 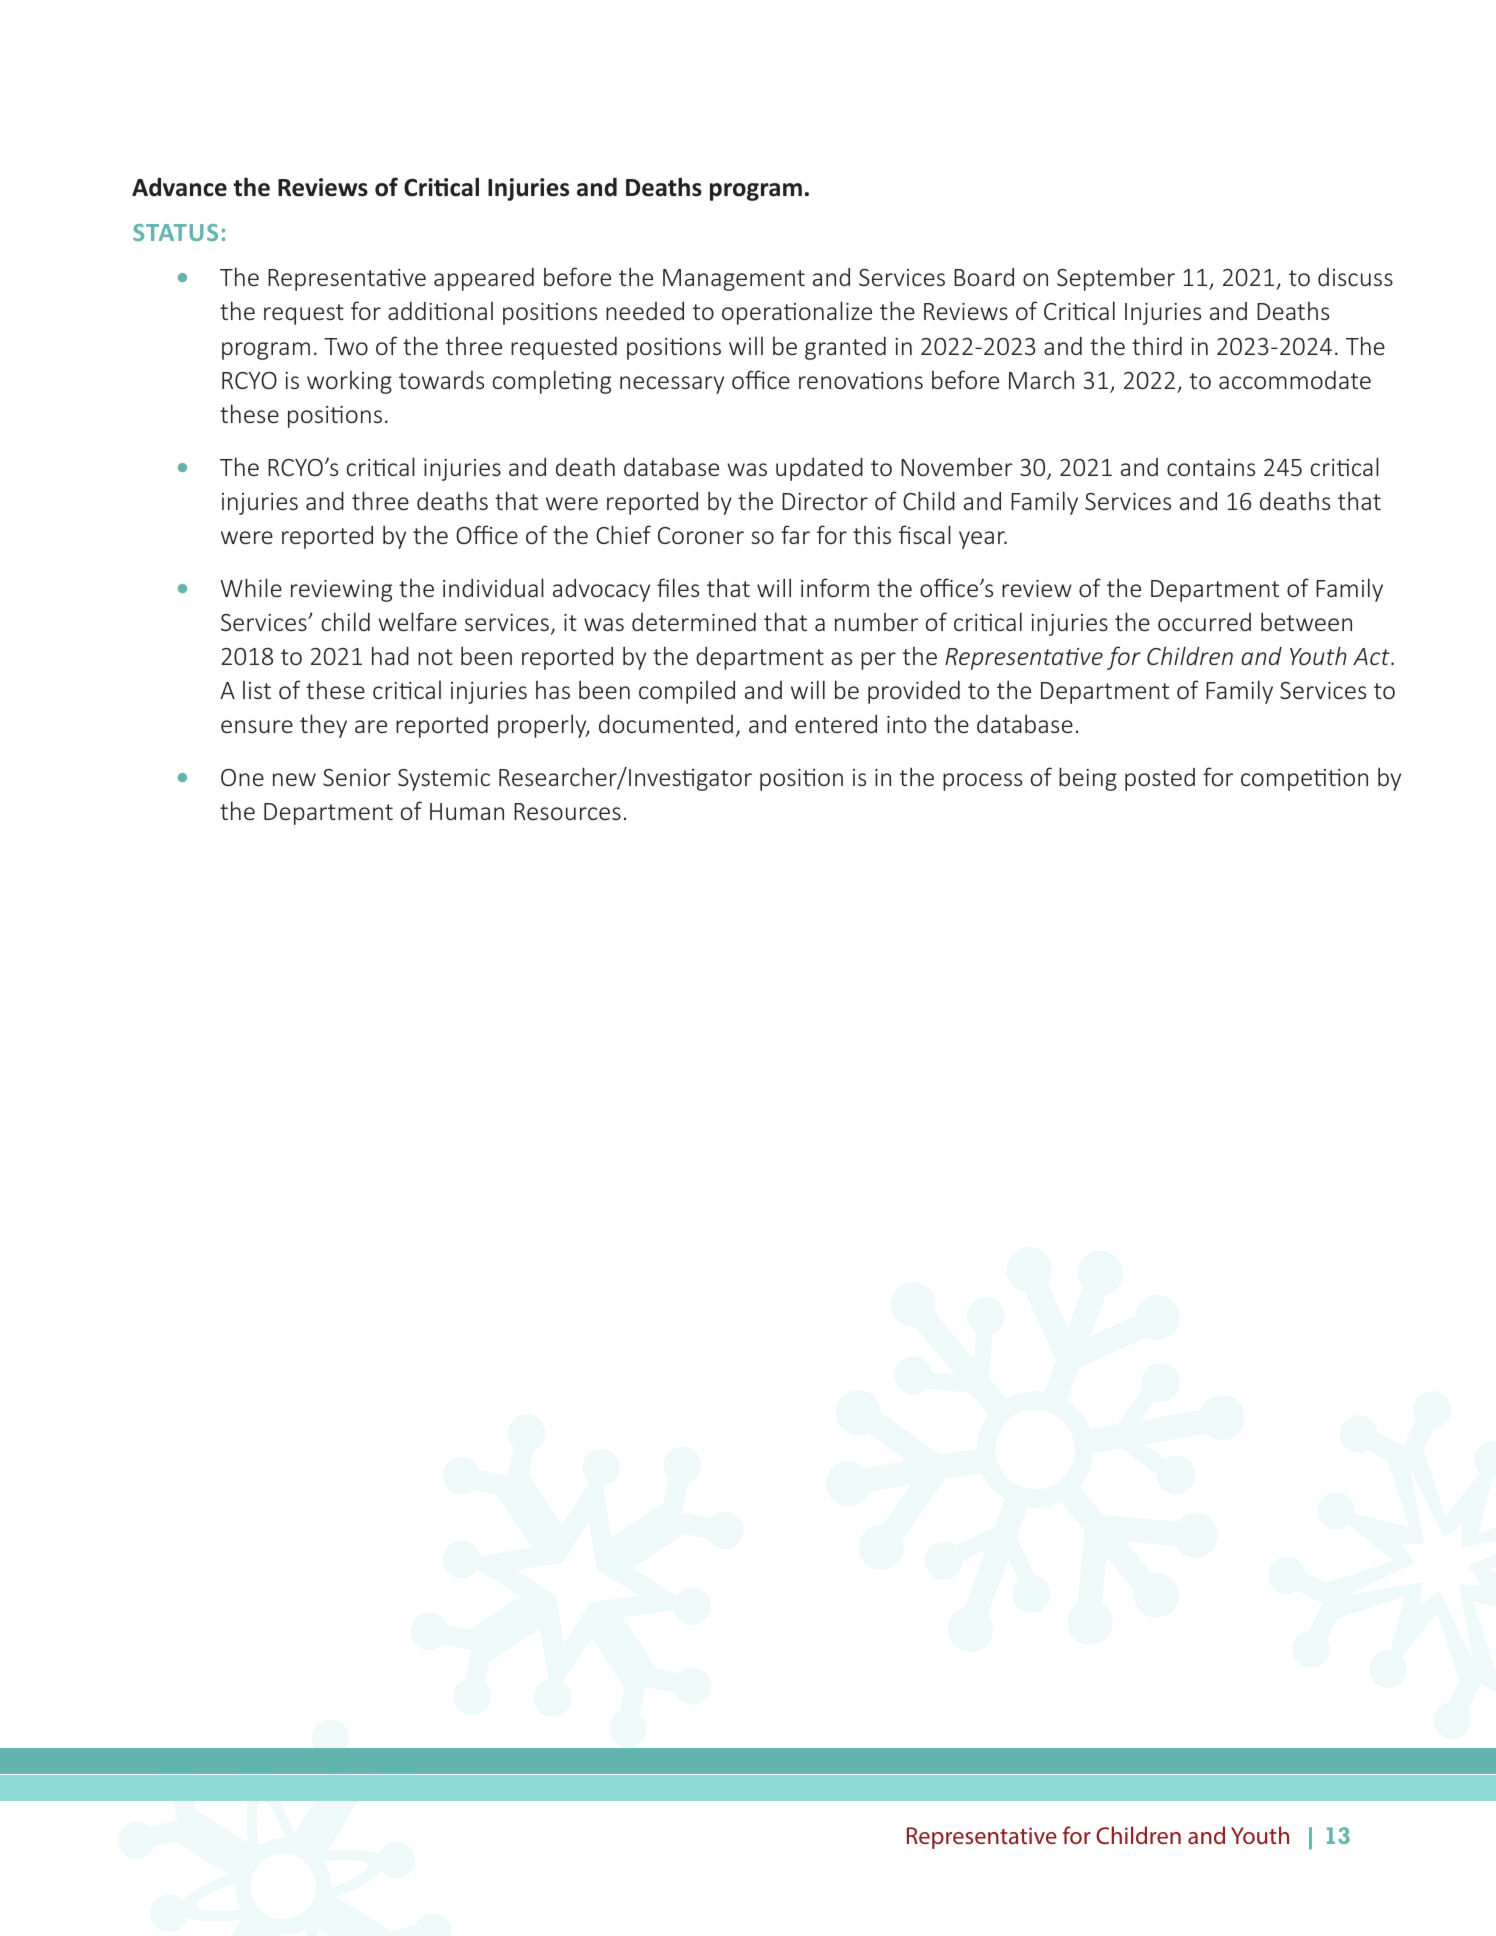 What do you see at coordinates (819, 469) in the document?
I see `updated` at bounding box center [819, 469].
